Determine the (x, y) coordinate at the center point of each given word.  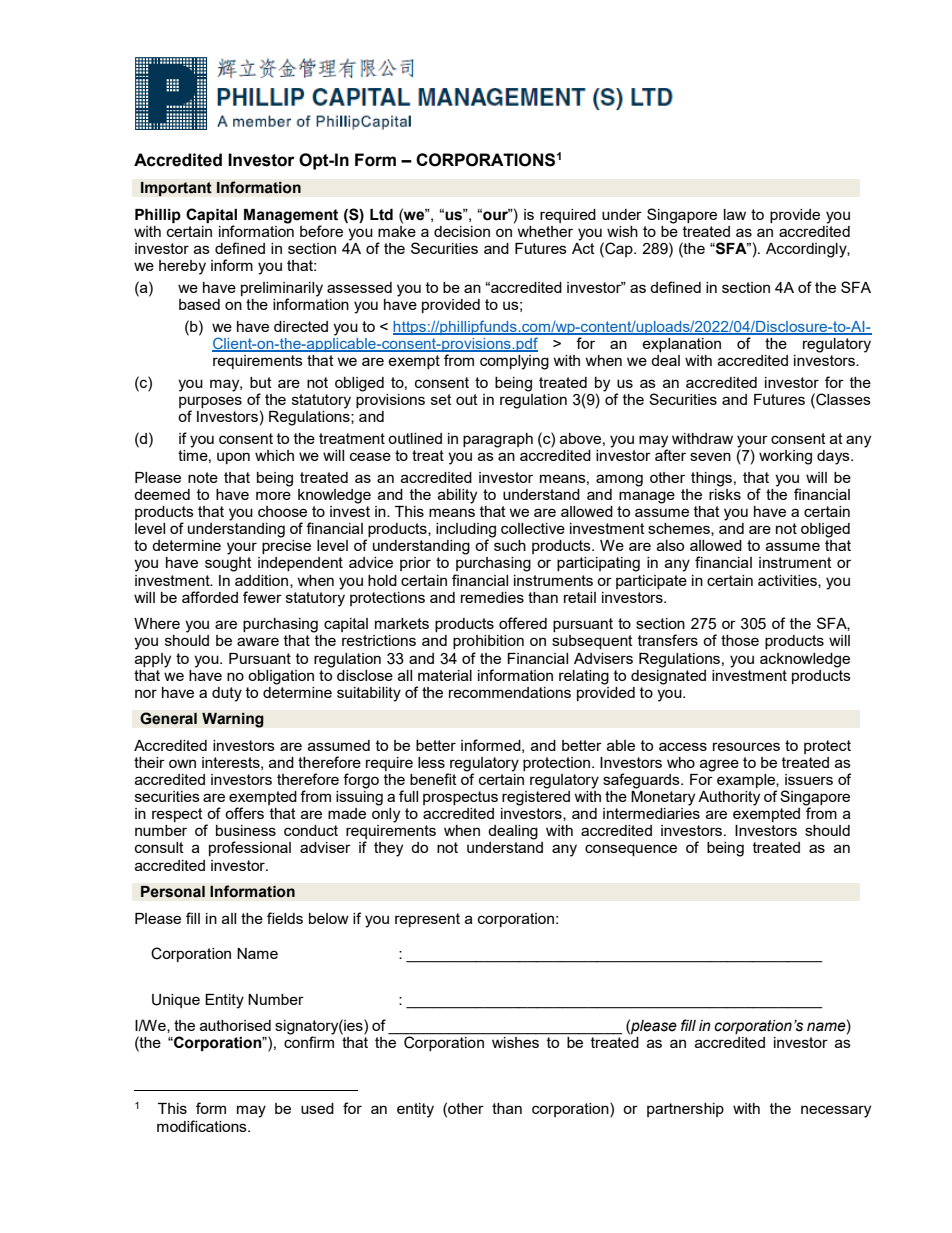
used (317, 1108)
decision (462, 231)
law (735, 214)
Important (176, 189)
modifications (203, 1126)
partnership (685, 1110)
